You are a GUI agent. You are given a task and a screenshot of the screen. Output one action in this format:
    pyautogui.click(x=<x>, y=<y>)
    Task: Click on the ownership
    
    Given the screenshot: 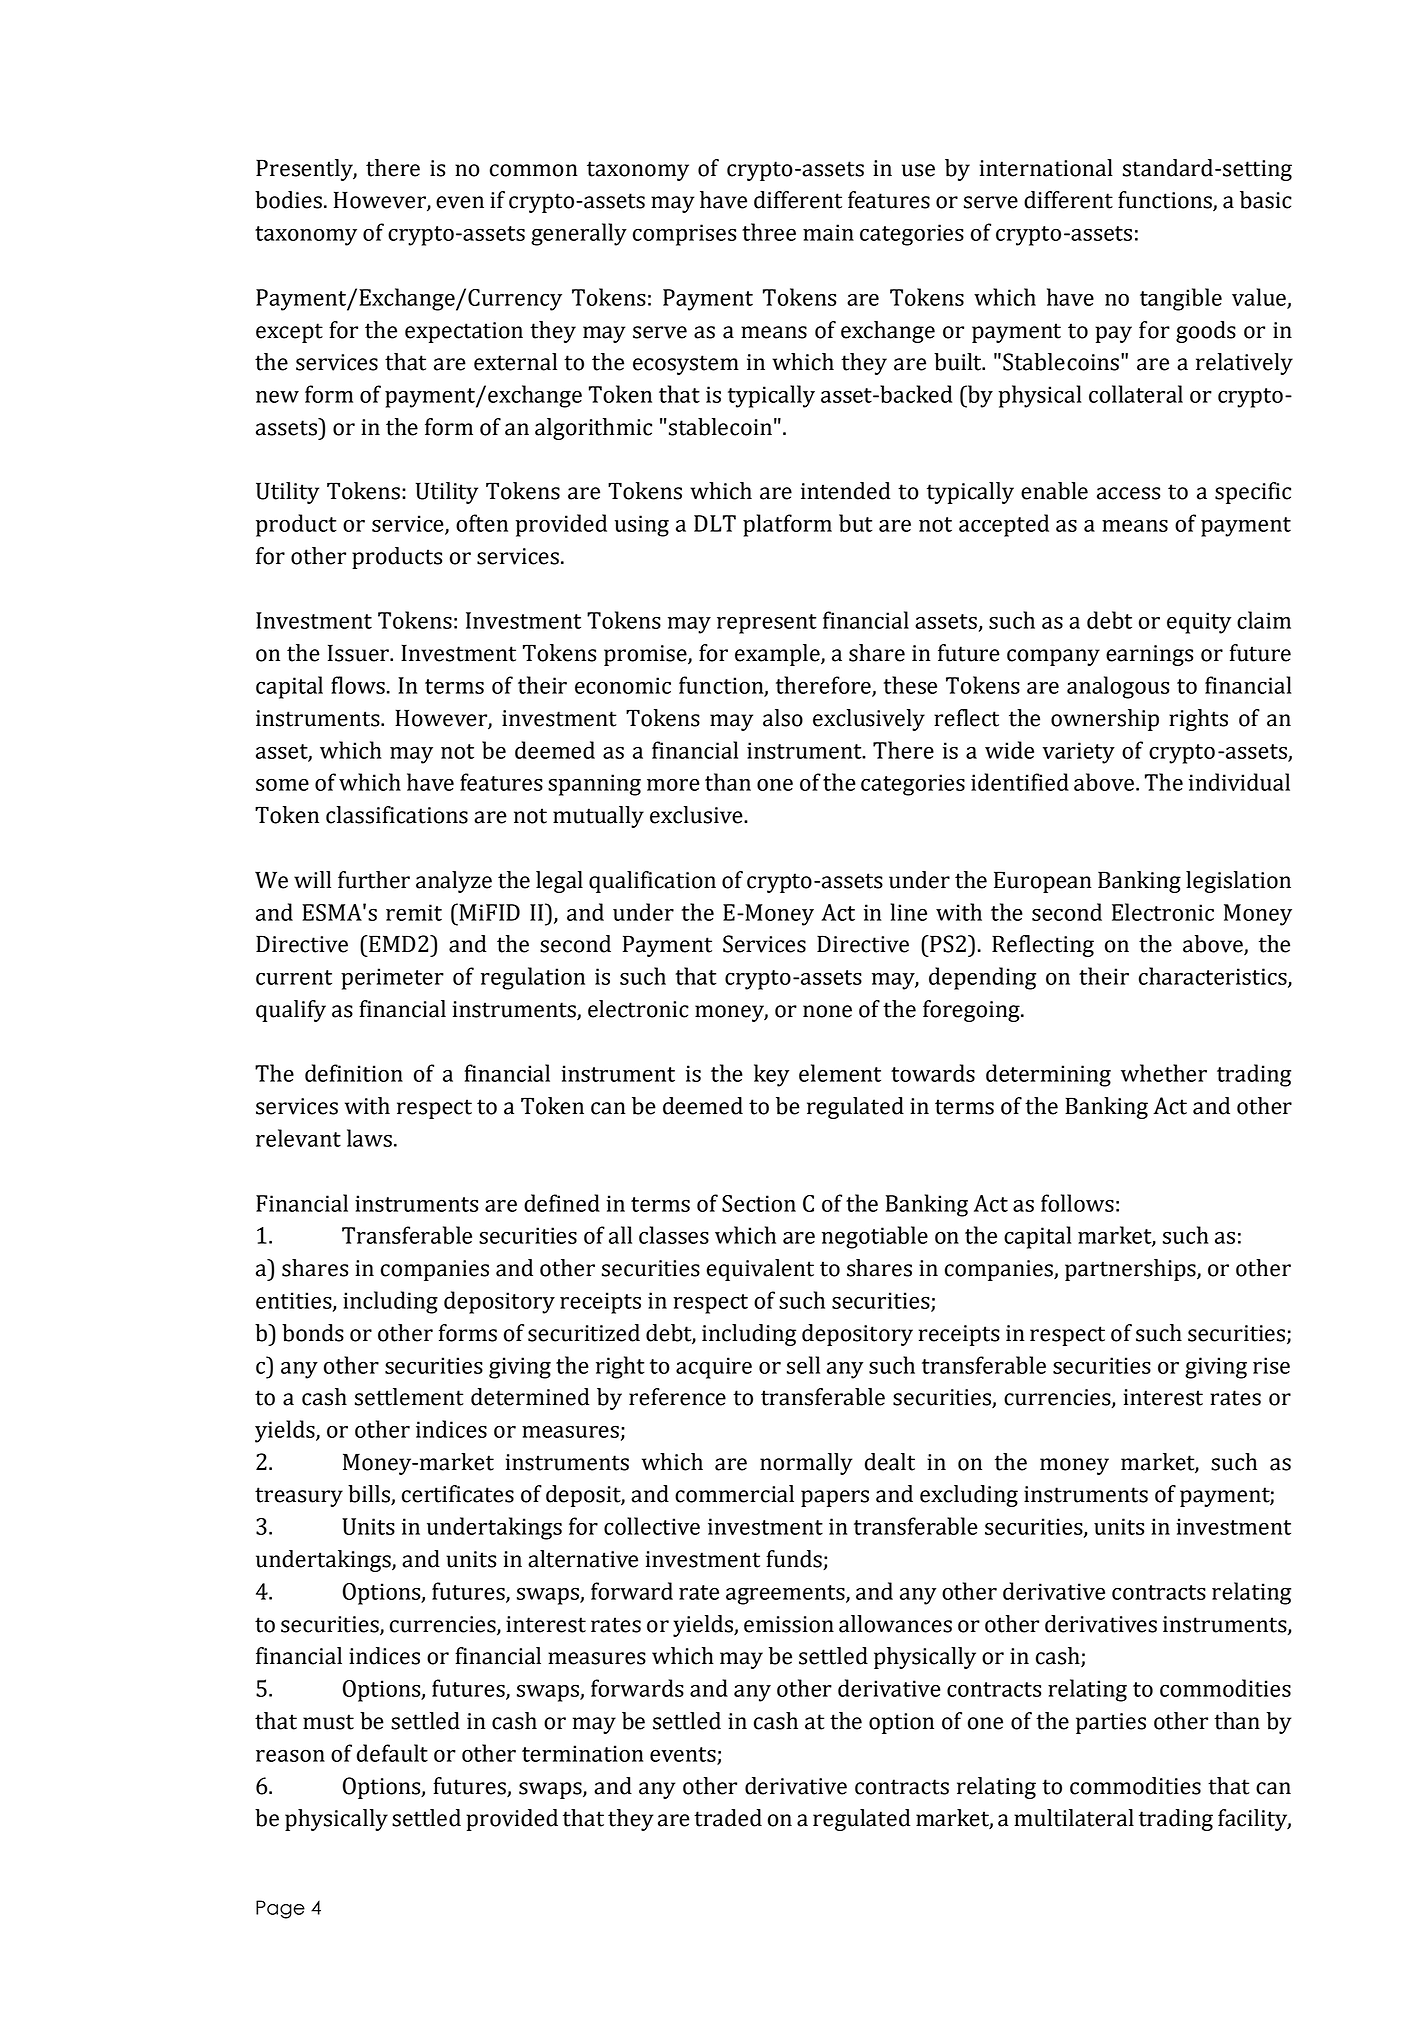 What is the action you would take?
    pyautogui.click(x=1105, y=720)
